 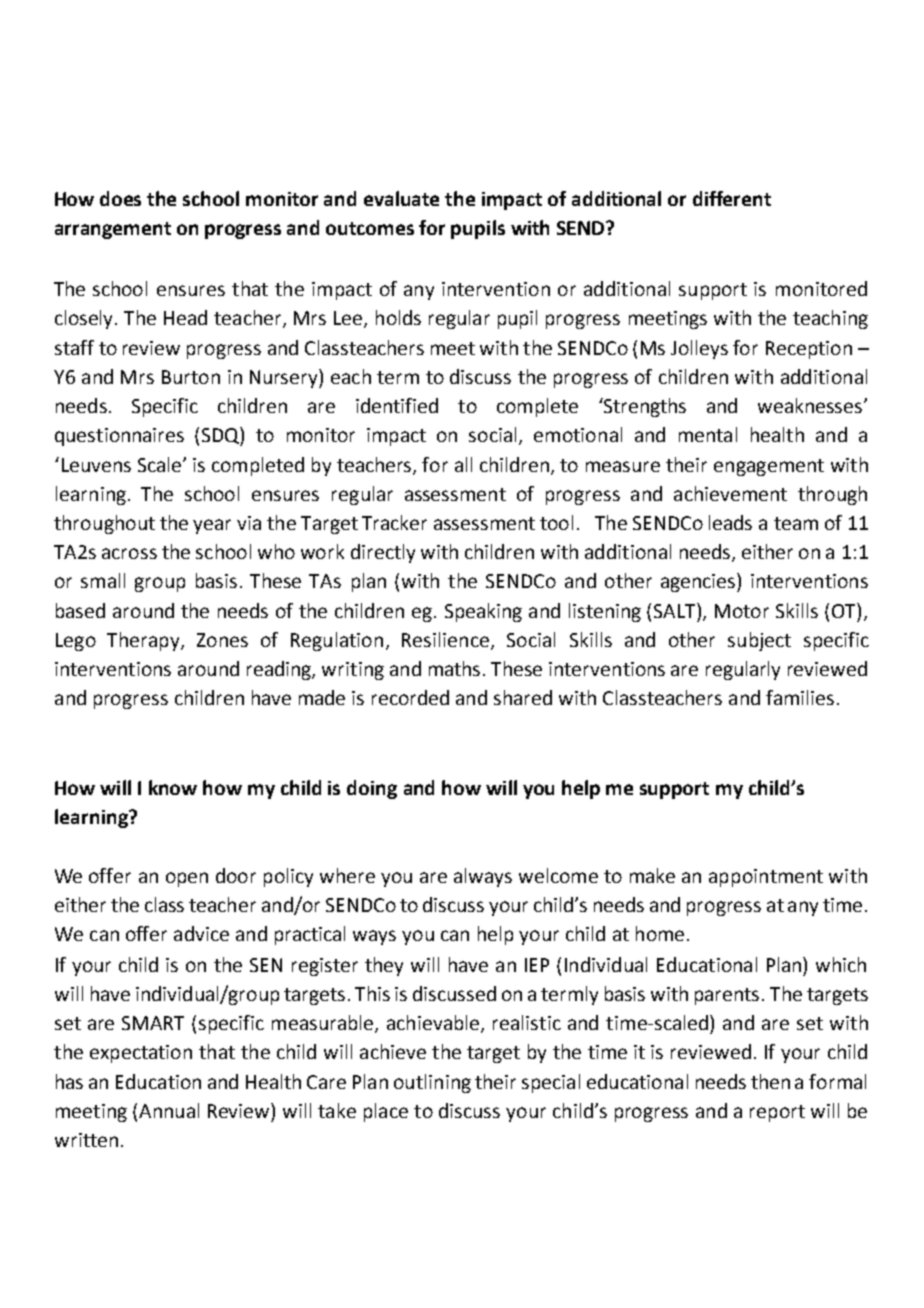 What do you see at coordinates (759, 641) in the screenshot?
I see `subject` at bounding box center [759, 641].
